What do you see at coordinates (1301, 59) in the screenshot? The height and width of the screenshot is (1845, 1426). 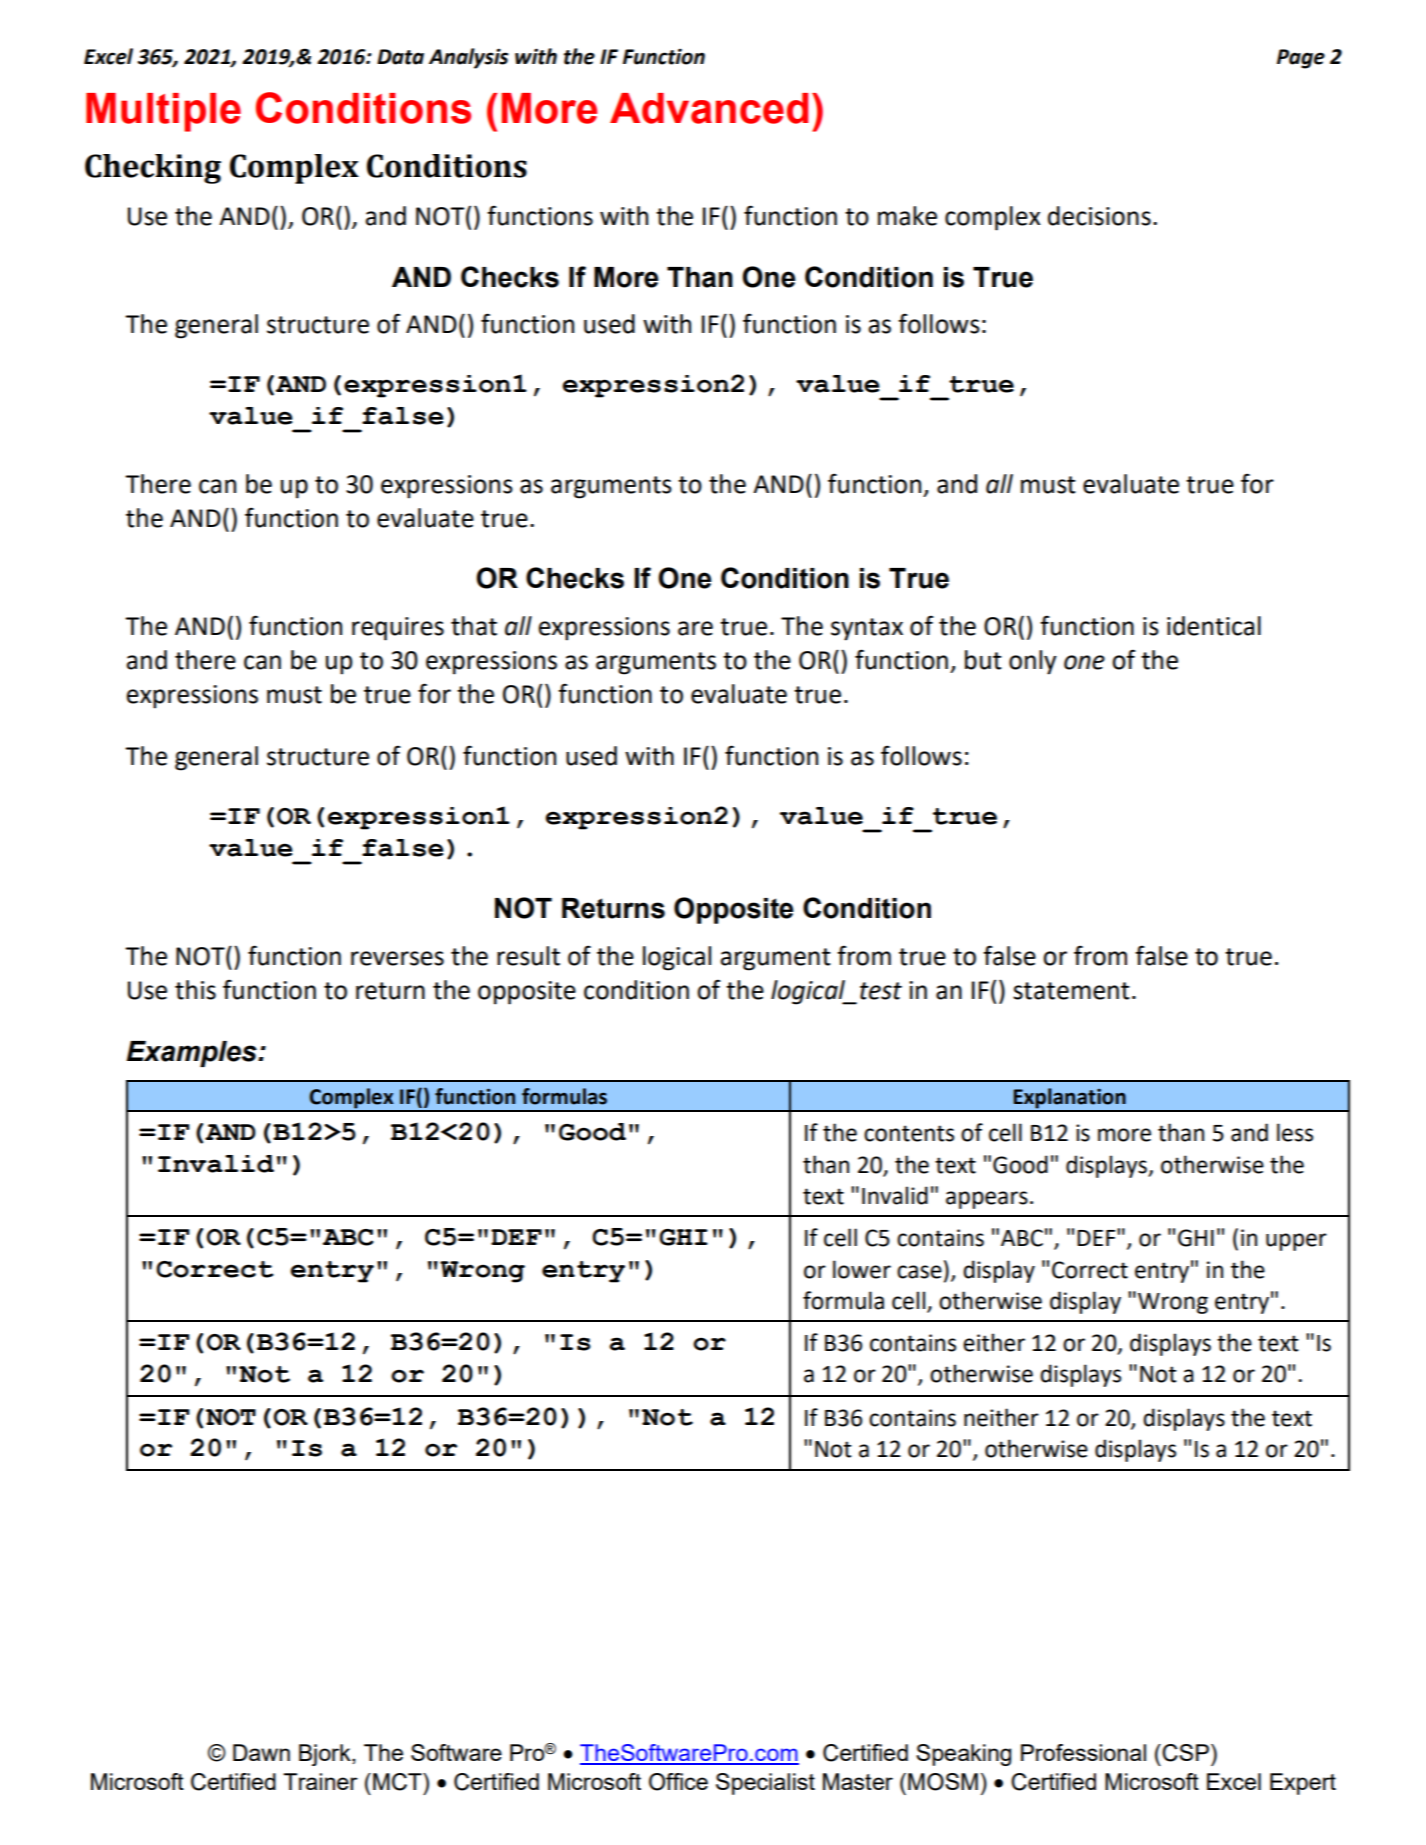 I see `Page` at bounding box center [1301, 59].
